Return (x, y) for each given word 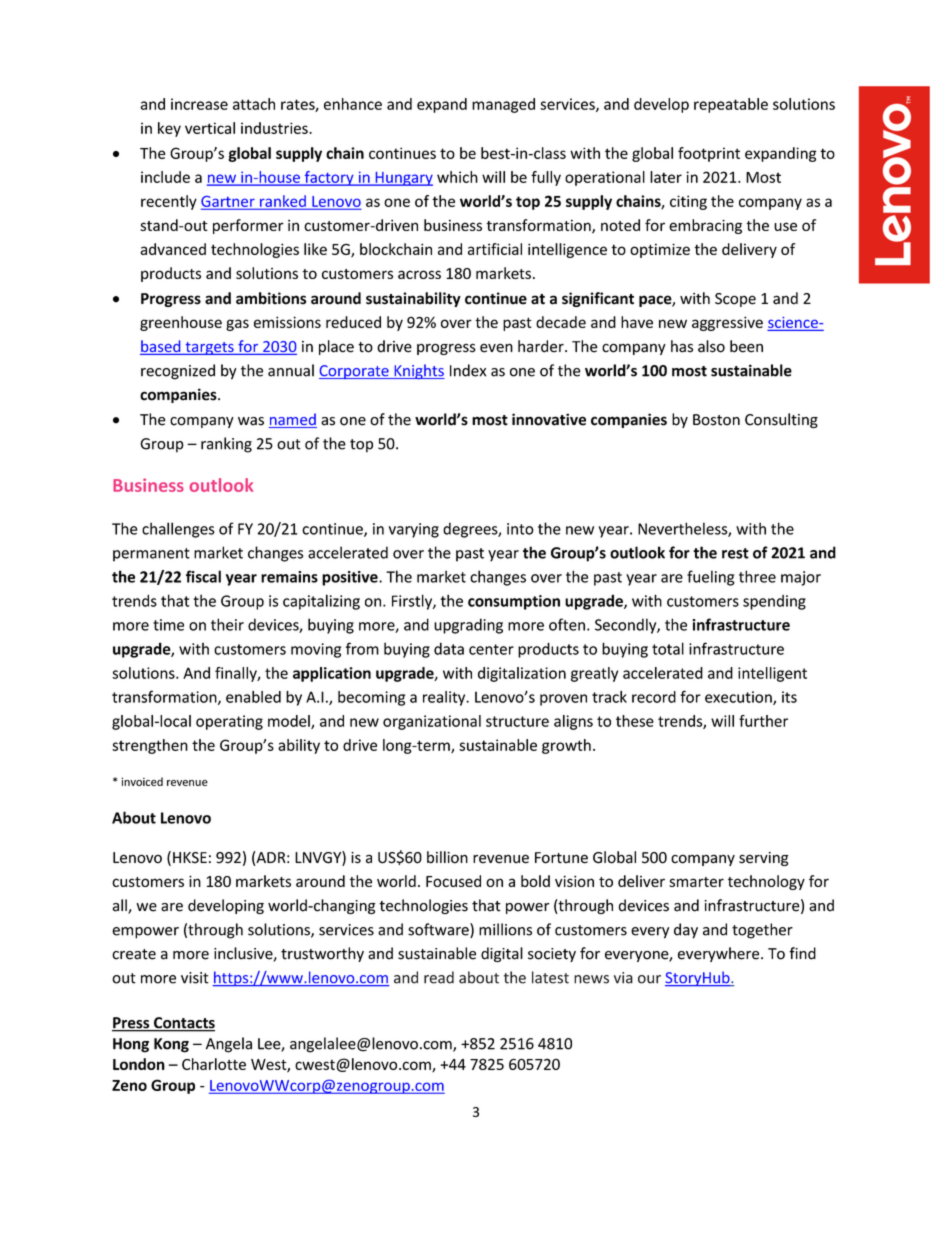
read (439, 977)
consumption (514, 602)
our (649, 979)
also (711, 346)
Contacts (183, 1024)
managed (503, 105)
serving (764, 859)
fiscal (203, 576)
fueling (711, 578)
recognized (178, 372)
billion (447, 857)
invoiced (142, 781)
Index (468, 370)
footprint (709, 154)
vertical (210, 128)
